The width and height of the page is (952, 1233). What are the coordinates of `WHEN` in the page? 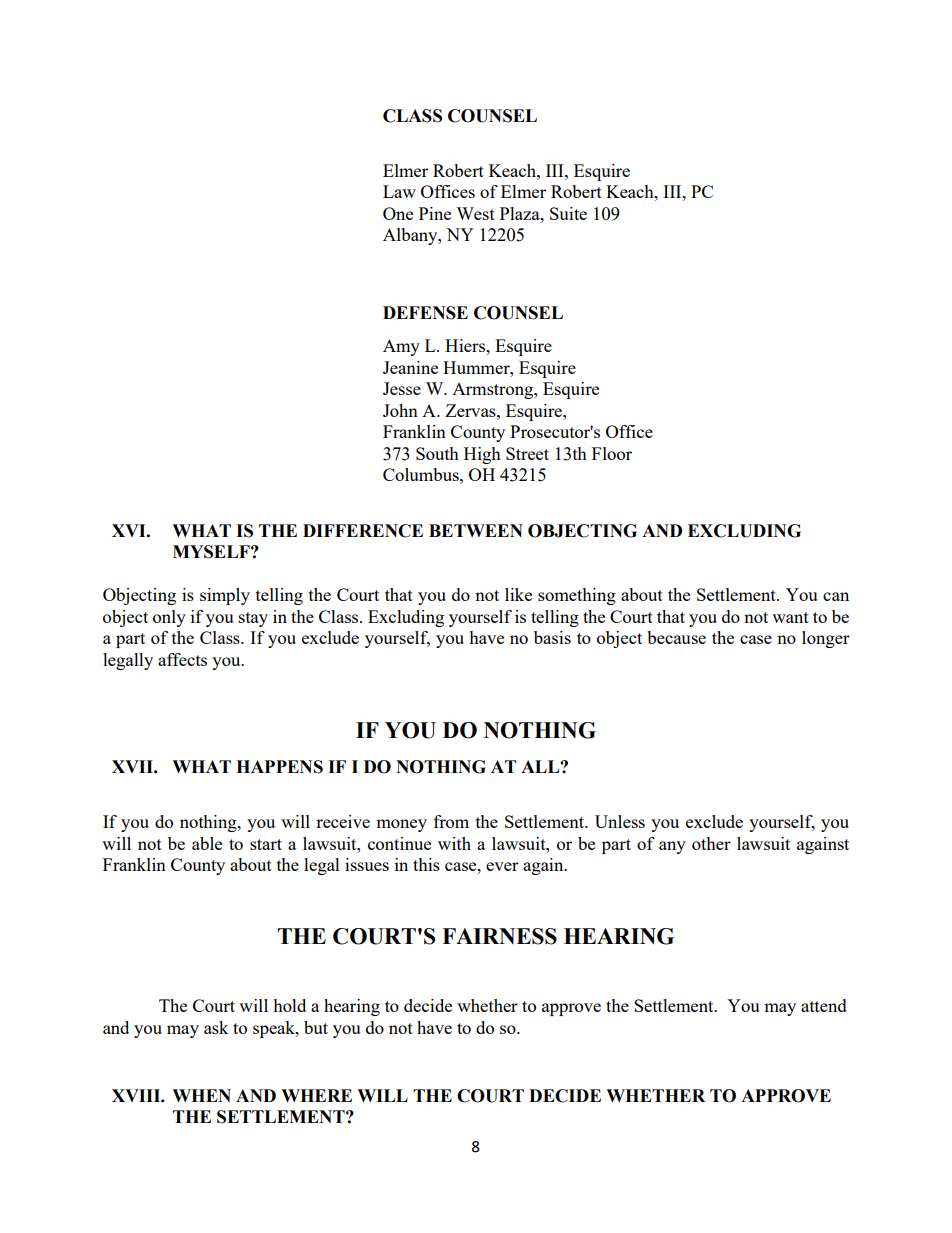 It's located at (201, 1095).
